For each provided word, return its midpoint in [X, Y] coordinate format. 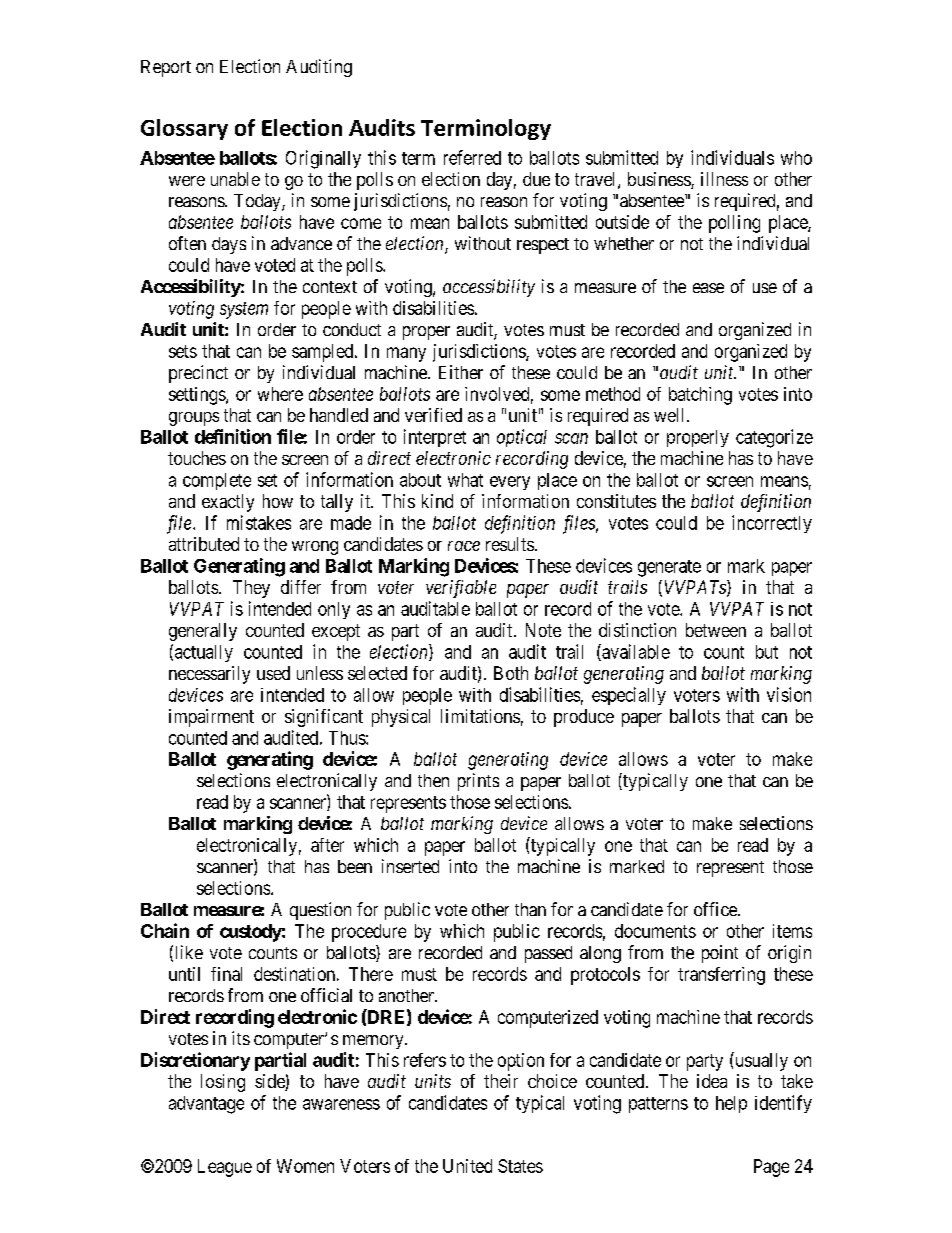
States [520, 1166]
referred [472, 157]
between [716, 630]
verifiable [461, 589]
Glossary [184, 129]
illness [724, 179]
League [225, 1168]
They [251, 589]
